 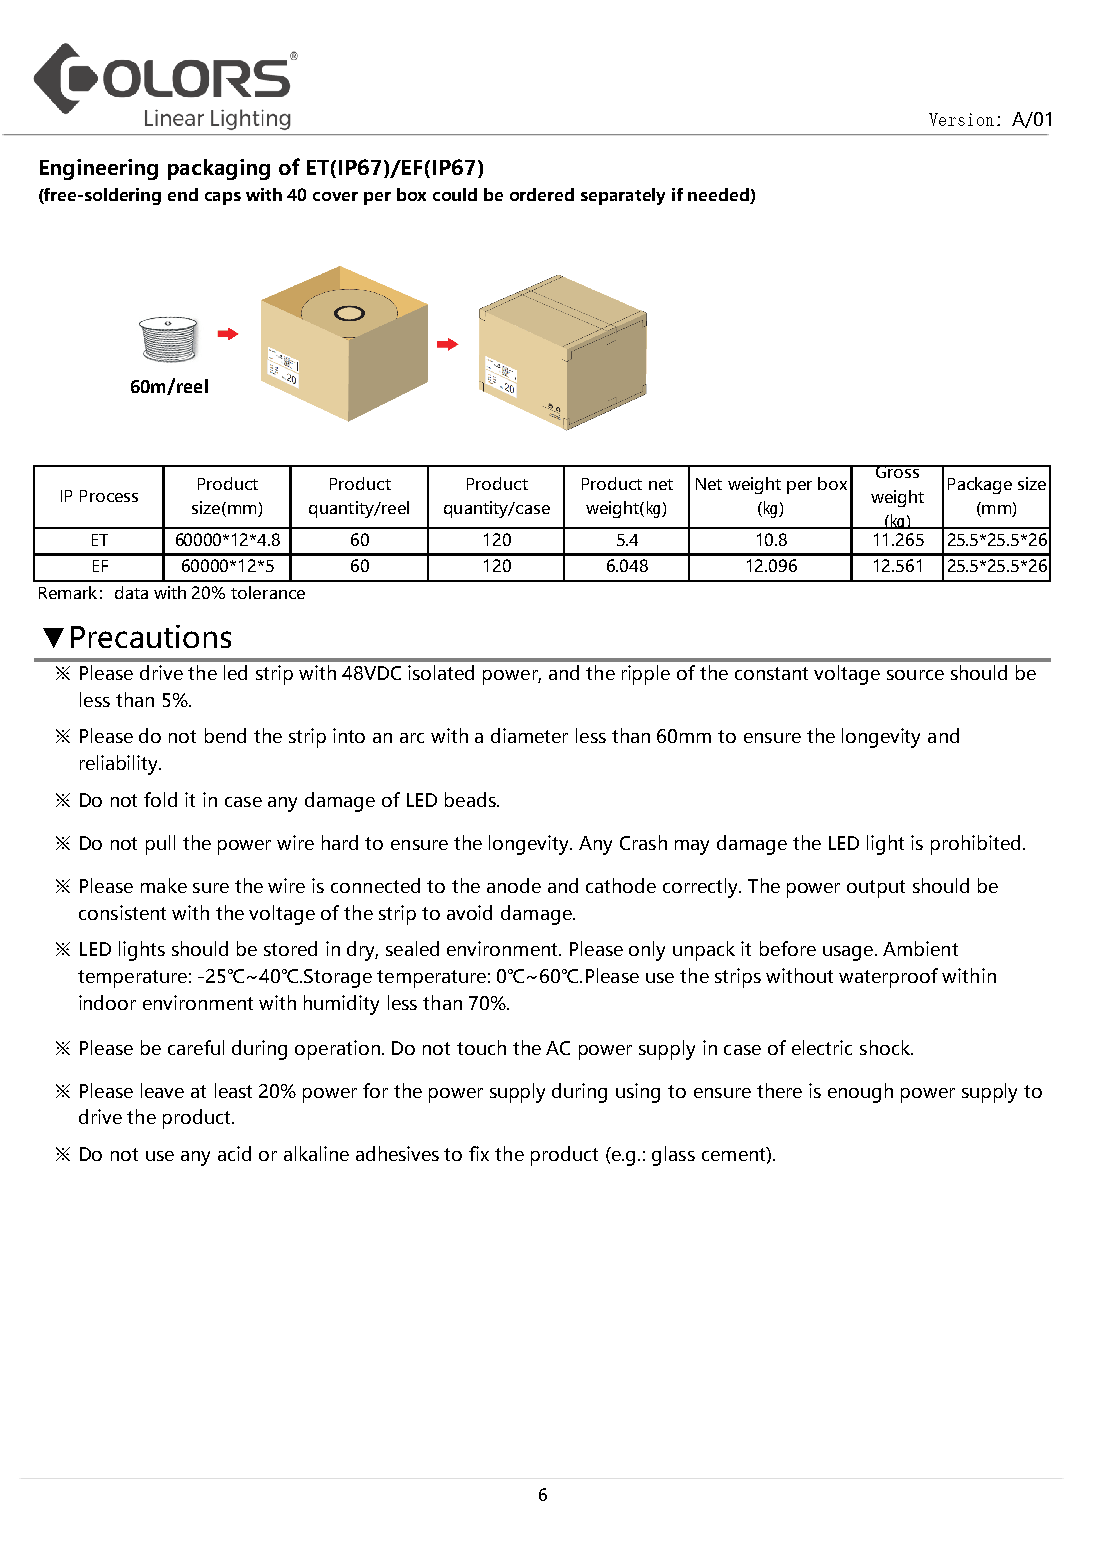 I want to click on acid, so click(x=234, y=1153).
